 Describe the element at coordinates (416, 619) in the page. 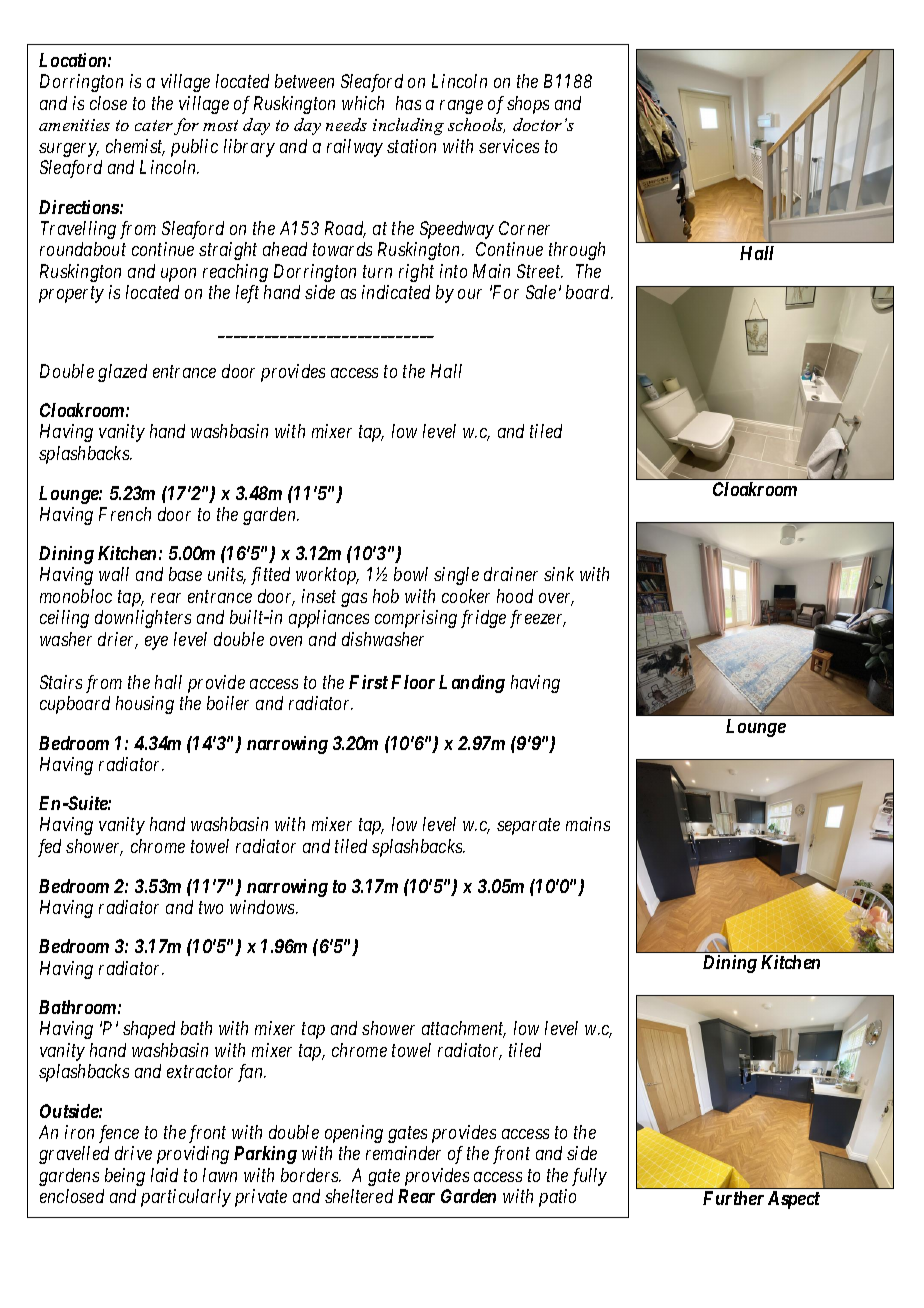

I see `comprising` at that location.
